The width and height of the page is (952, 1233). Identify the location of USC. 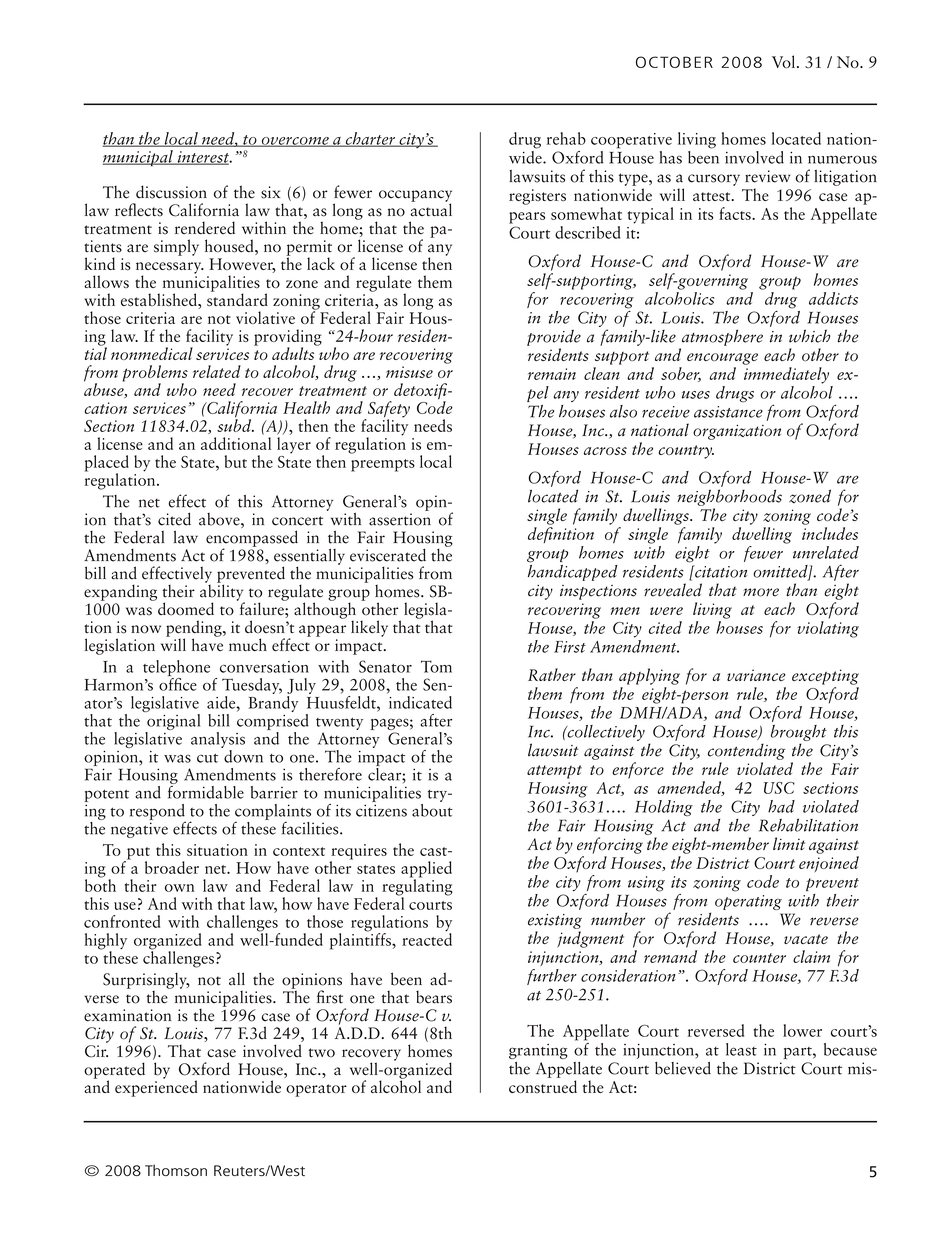
(779, 788).
